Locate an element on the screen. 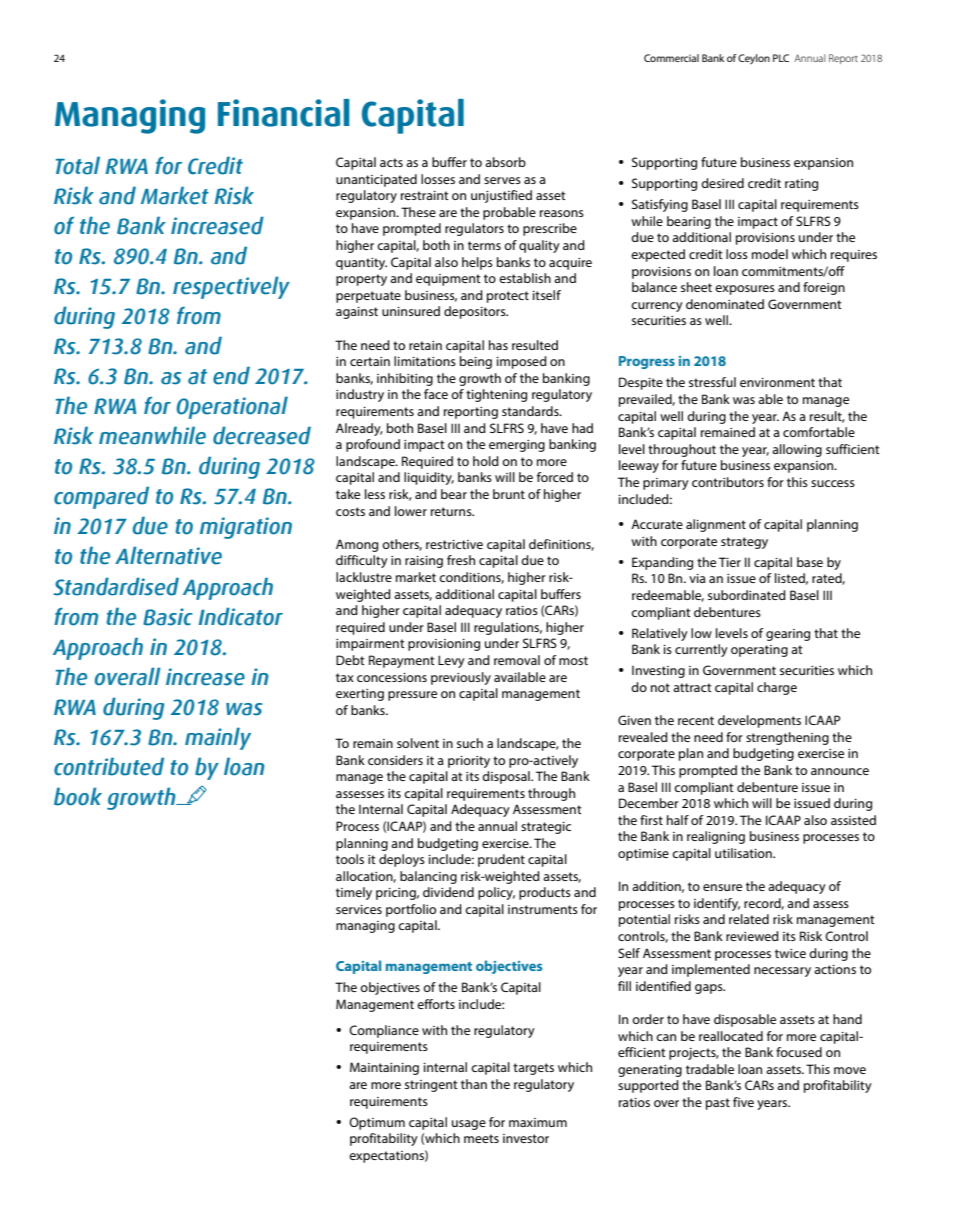 This screenshot has width=972, height=1232. Optimum is located at coordinates (377, 1123).
